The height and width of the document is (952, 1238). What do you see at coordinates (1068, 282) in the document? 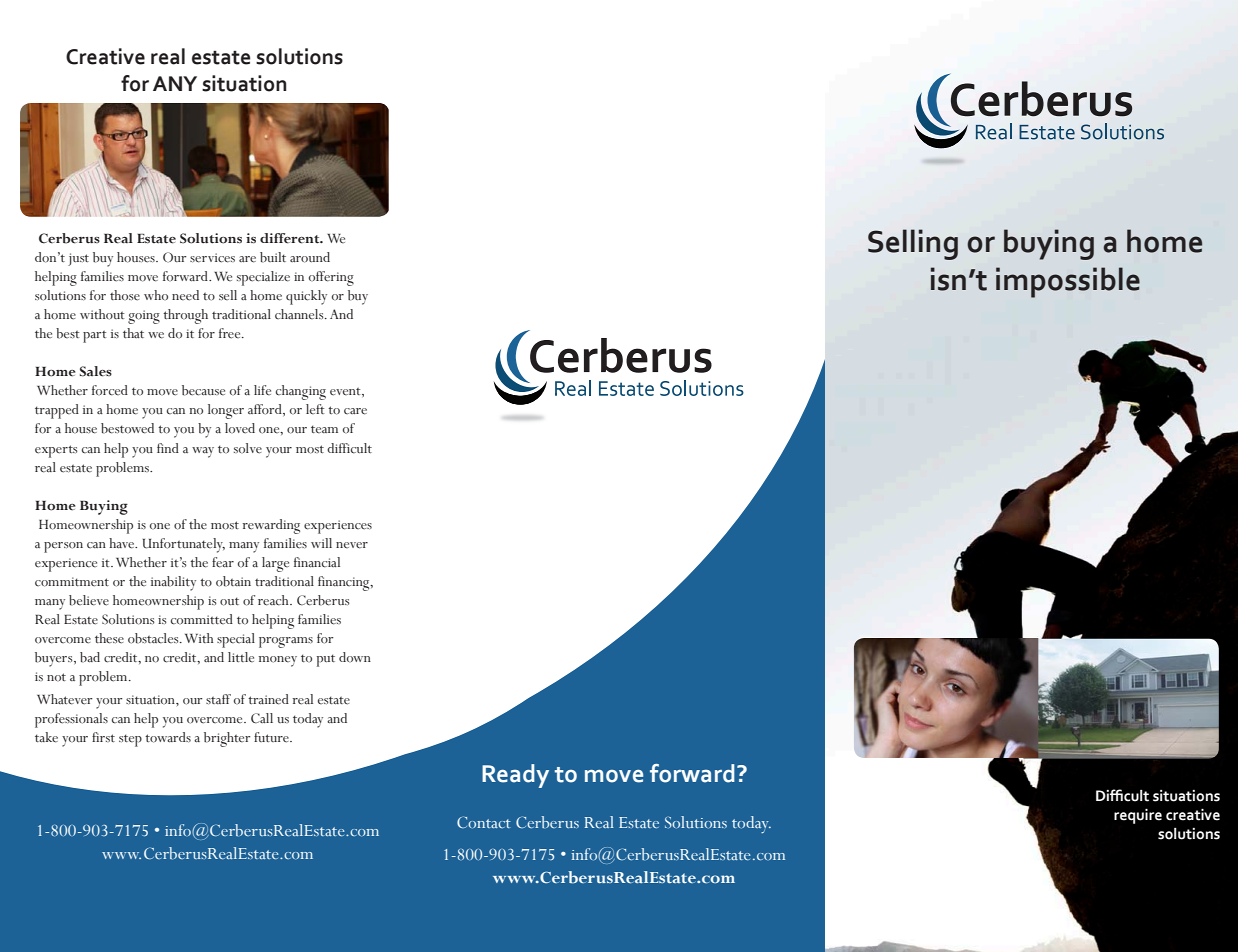
I see `impossible` at bounding box center [1068, 282].
